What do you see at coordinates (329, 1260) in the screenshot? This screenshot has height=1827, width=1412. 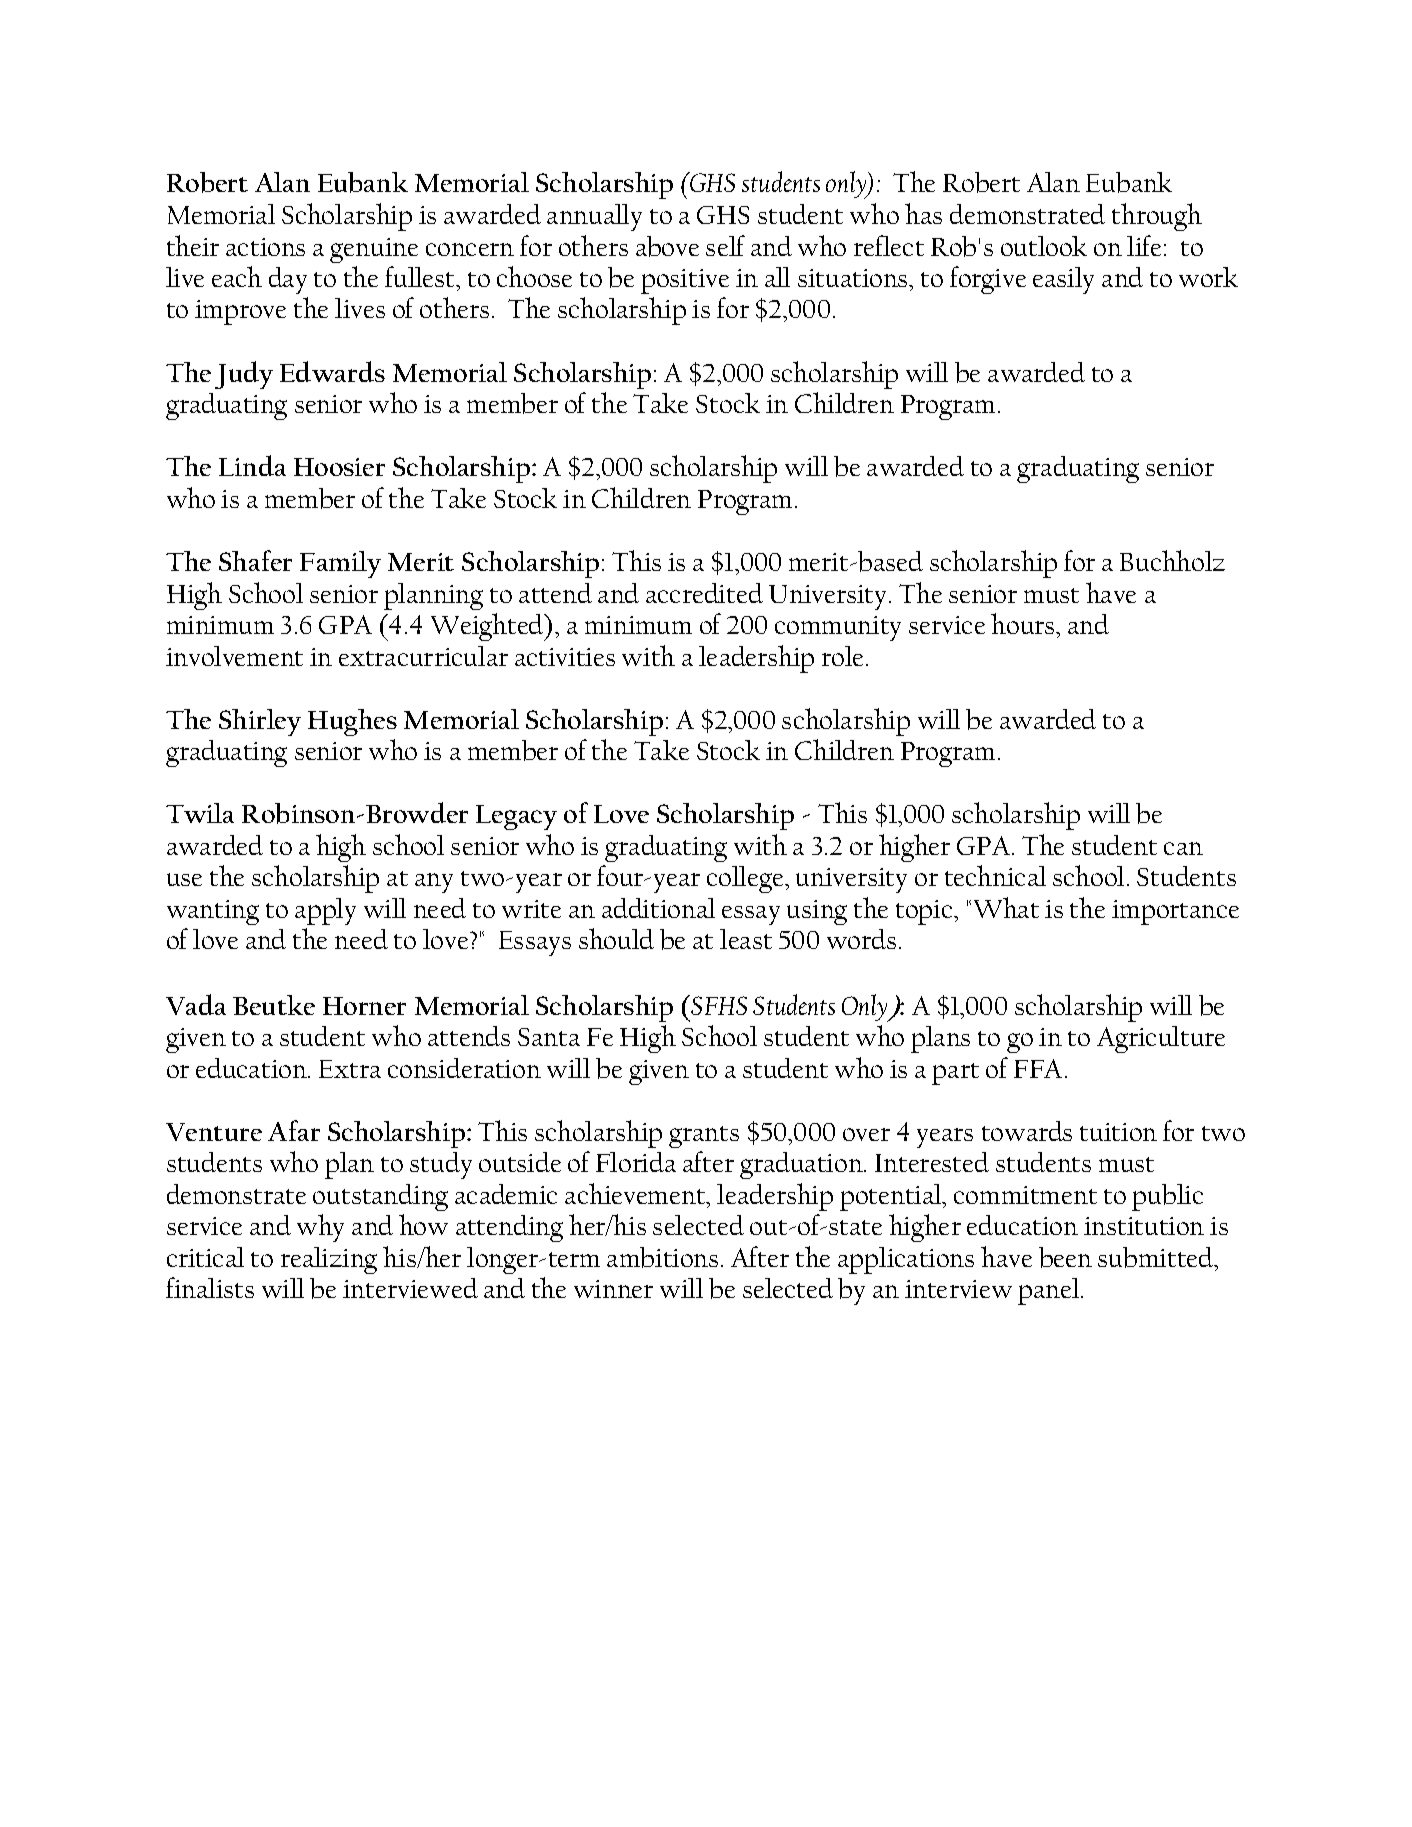 I see `realizing` at bounding box center [329, 1260].
